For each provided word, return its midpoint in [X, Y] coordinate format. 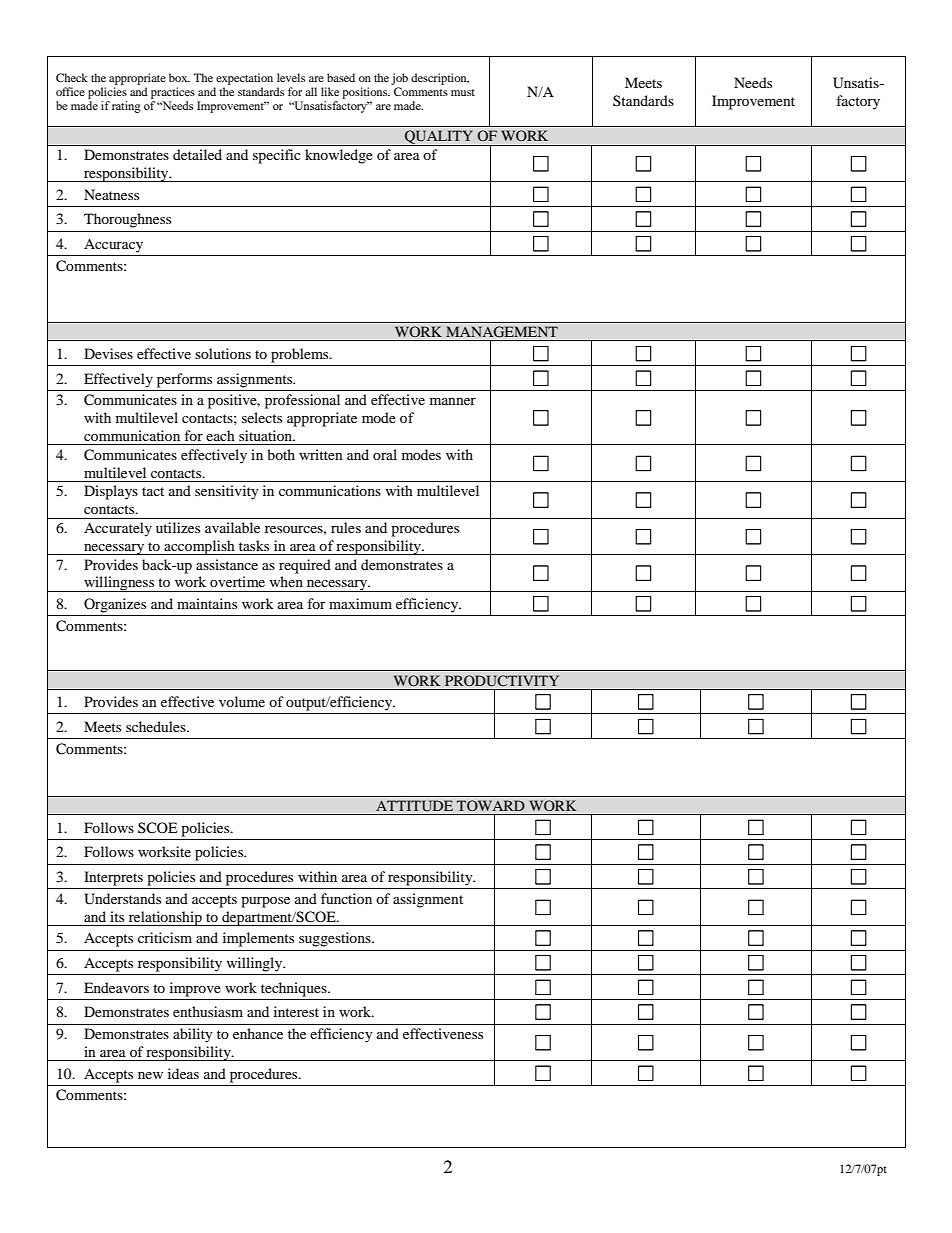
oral [385, 454]
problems [301, 355]
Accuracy [113, 245]
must [463, 92]
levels [291, 77]
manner [453, 401]
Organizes [115, 605]
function [346, 898]
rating [126, 107]
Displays [111, 492]
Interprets [113, 878]
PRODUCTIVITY [502, 681]
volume [242, 701]
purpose [265, 902]
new [150, 1075]
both [281, 454]
